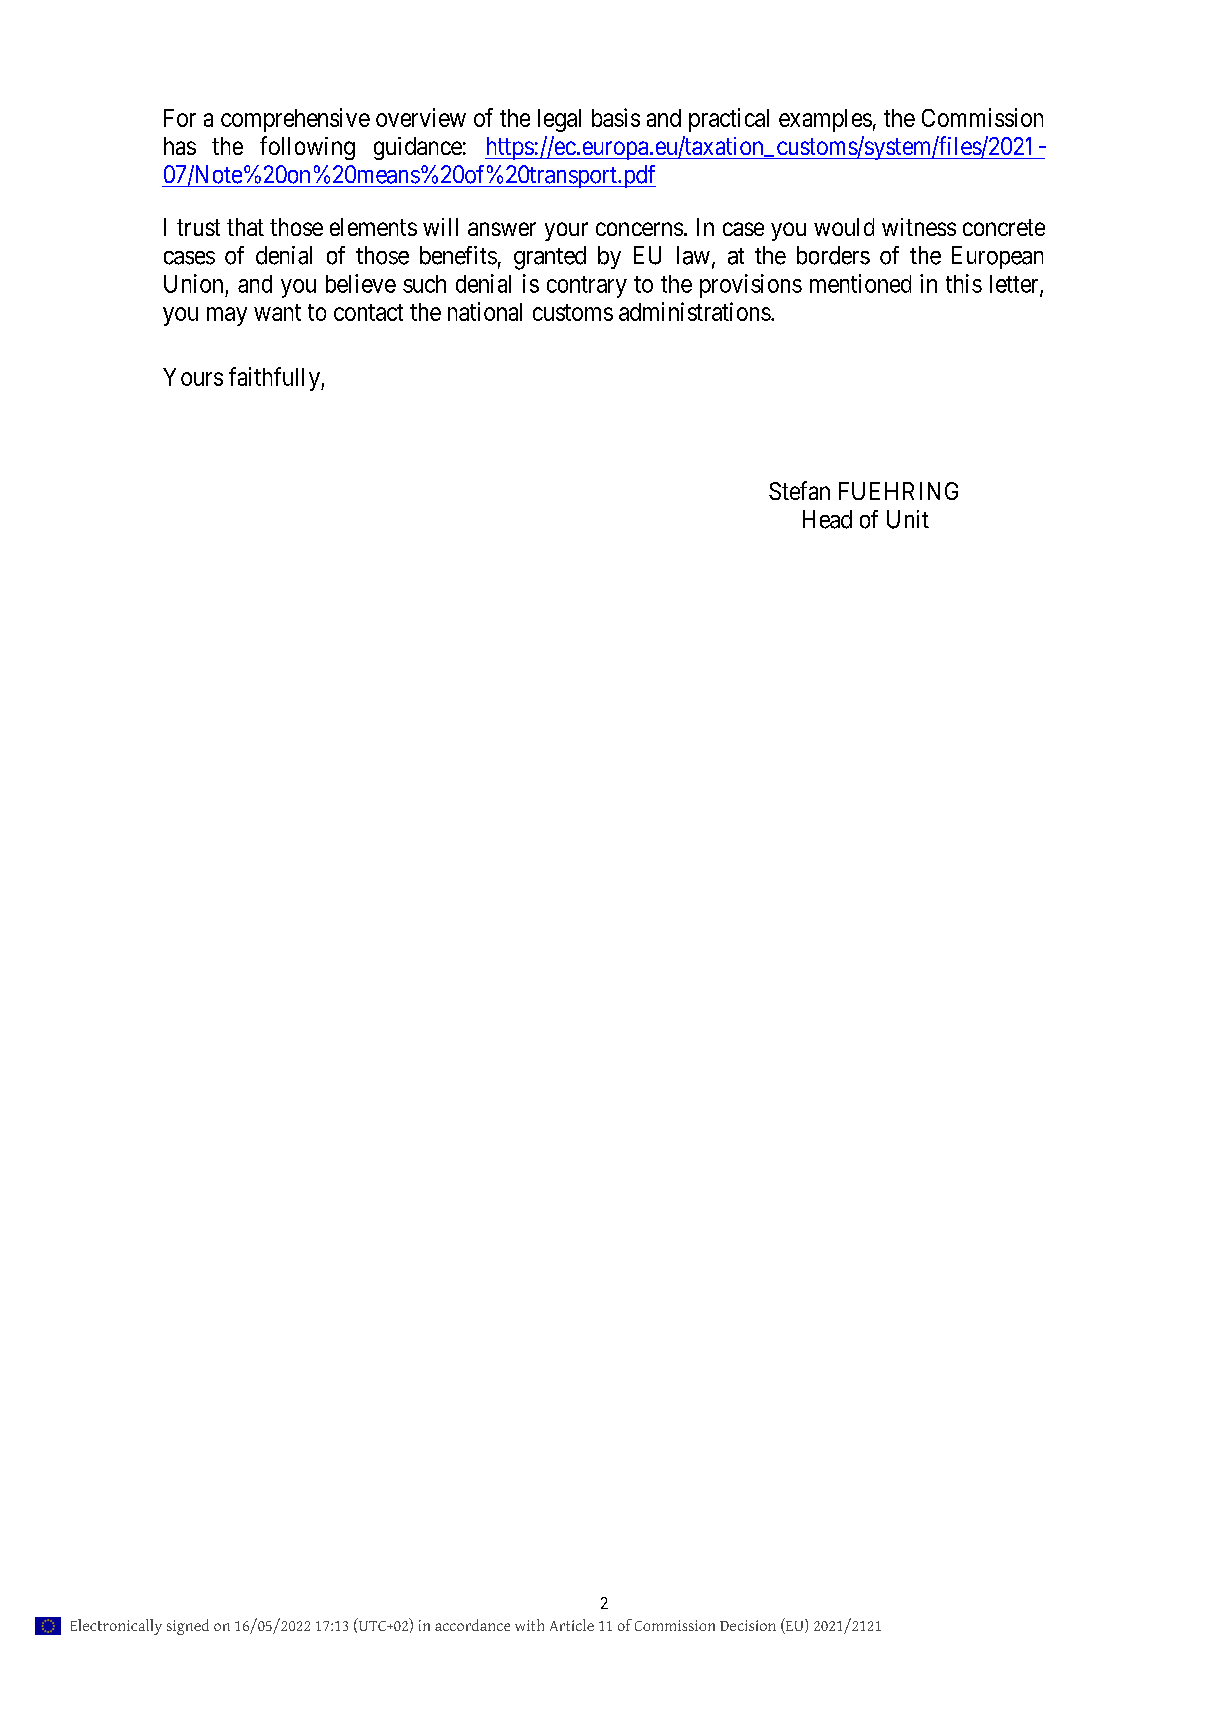 The image size is (1219, 1723). I want to click on Unit, so click(908, 519).
